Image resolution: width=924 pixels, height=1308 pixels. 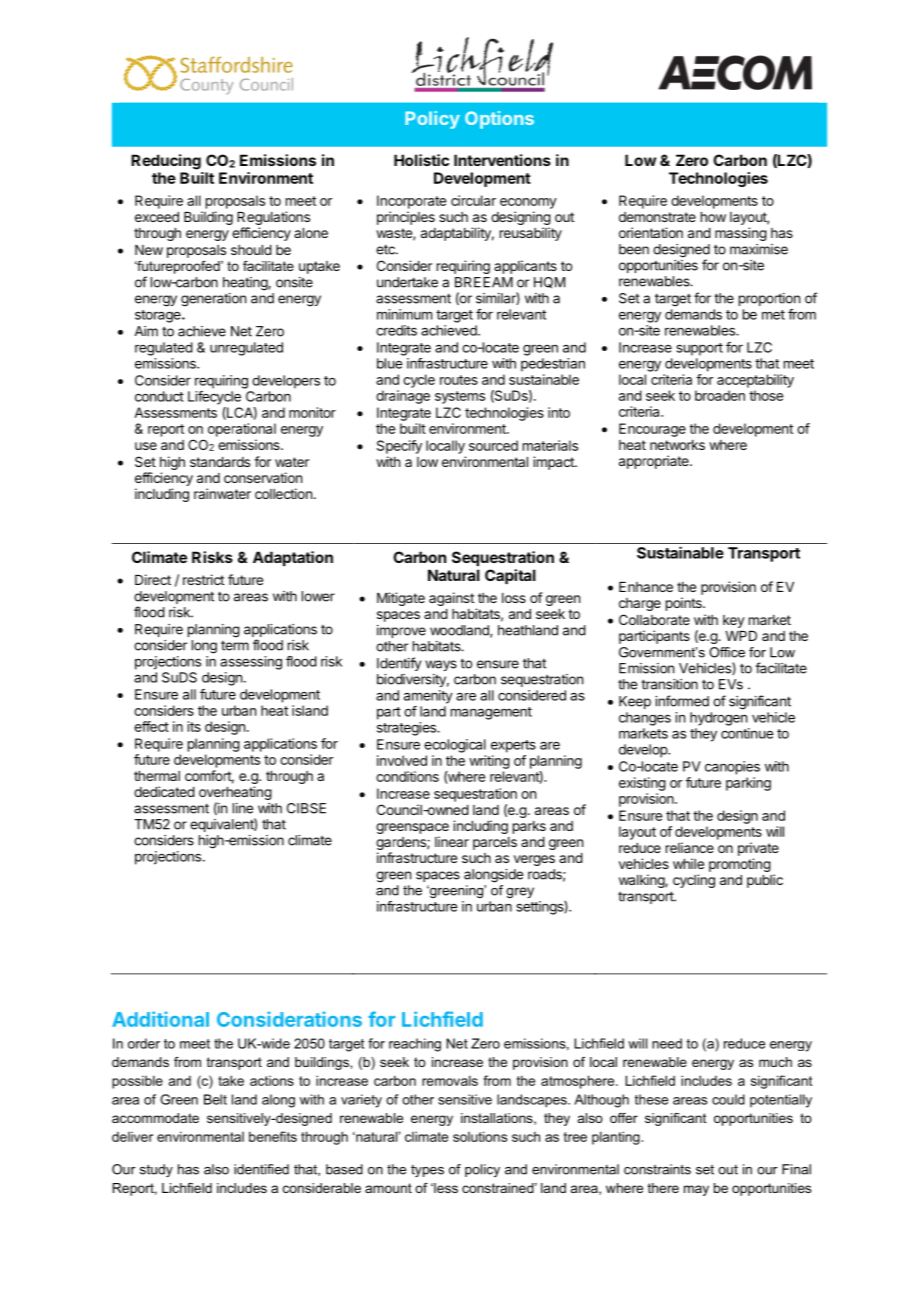 I want to click on Interventions, so click(x=502, y=160).
